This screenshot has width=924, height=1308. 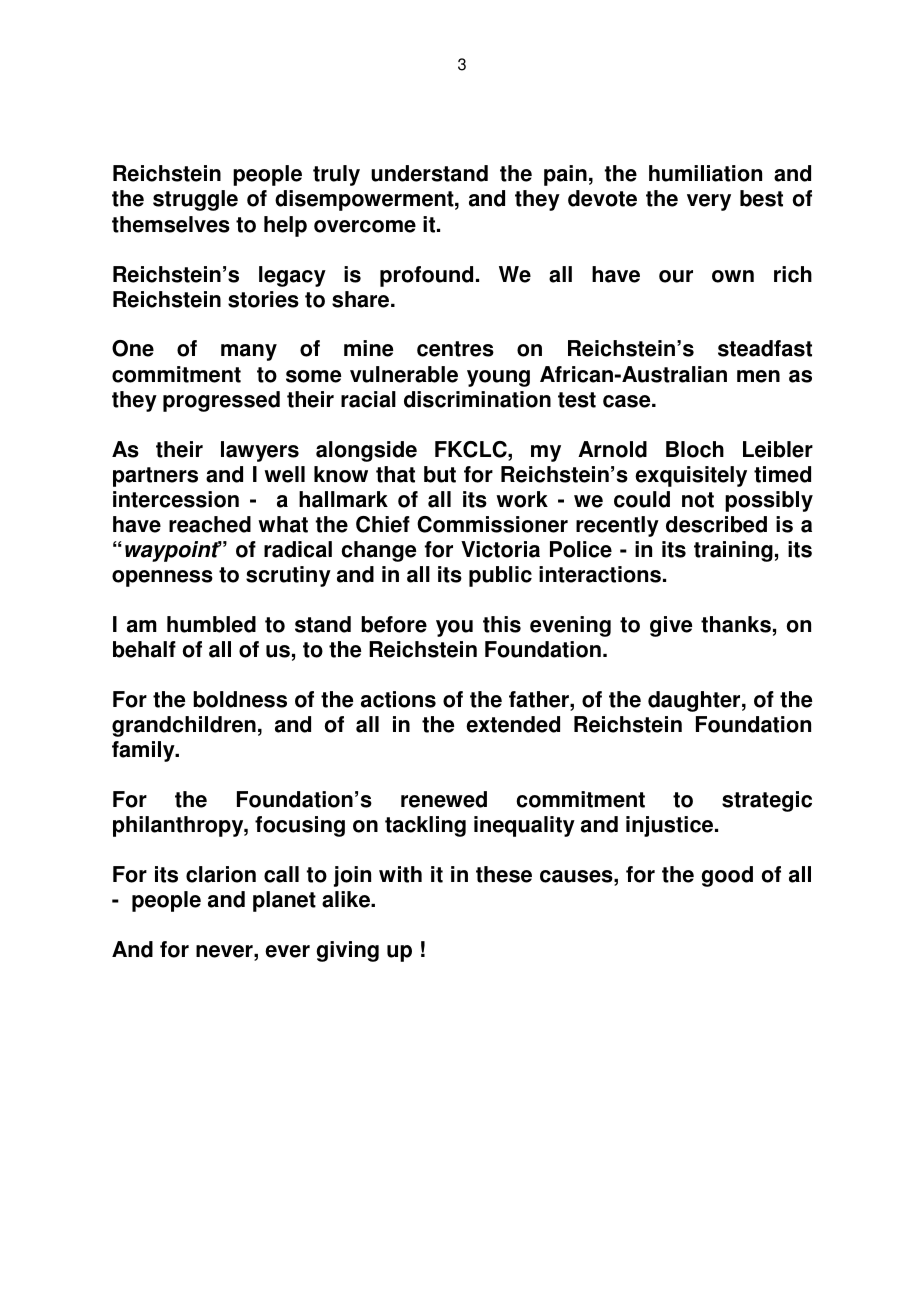 What do you see at coordinates (221, 874) in the screenshot?
I see `clarion` at bounding box center [221, 874].
